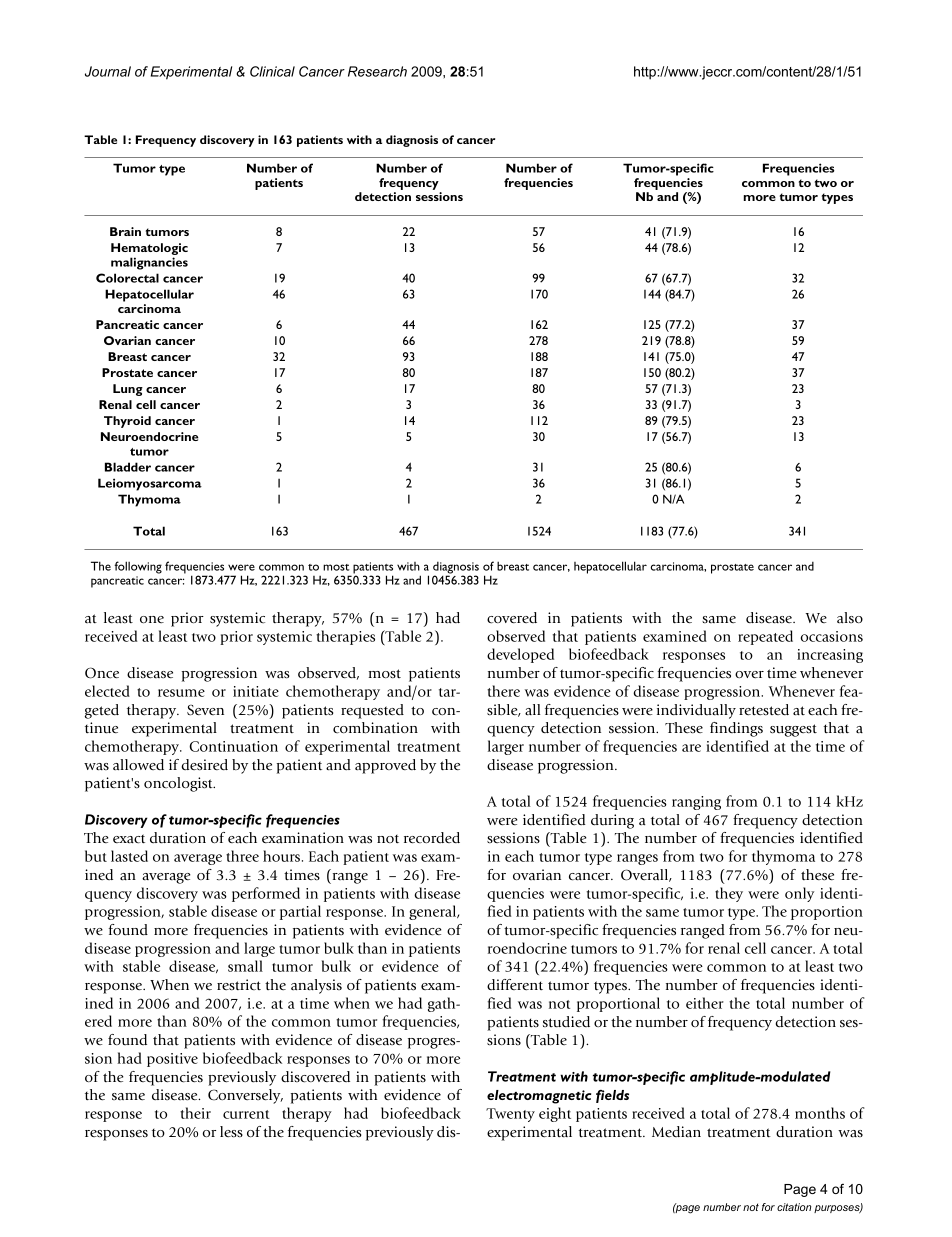 The height and width of the page is (1237, 952). I want to click on Journal, so click(108, 71).
